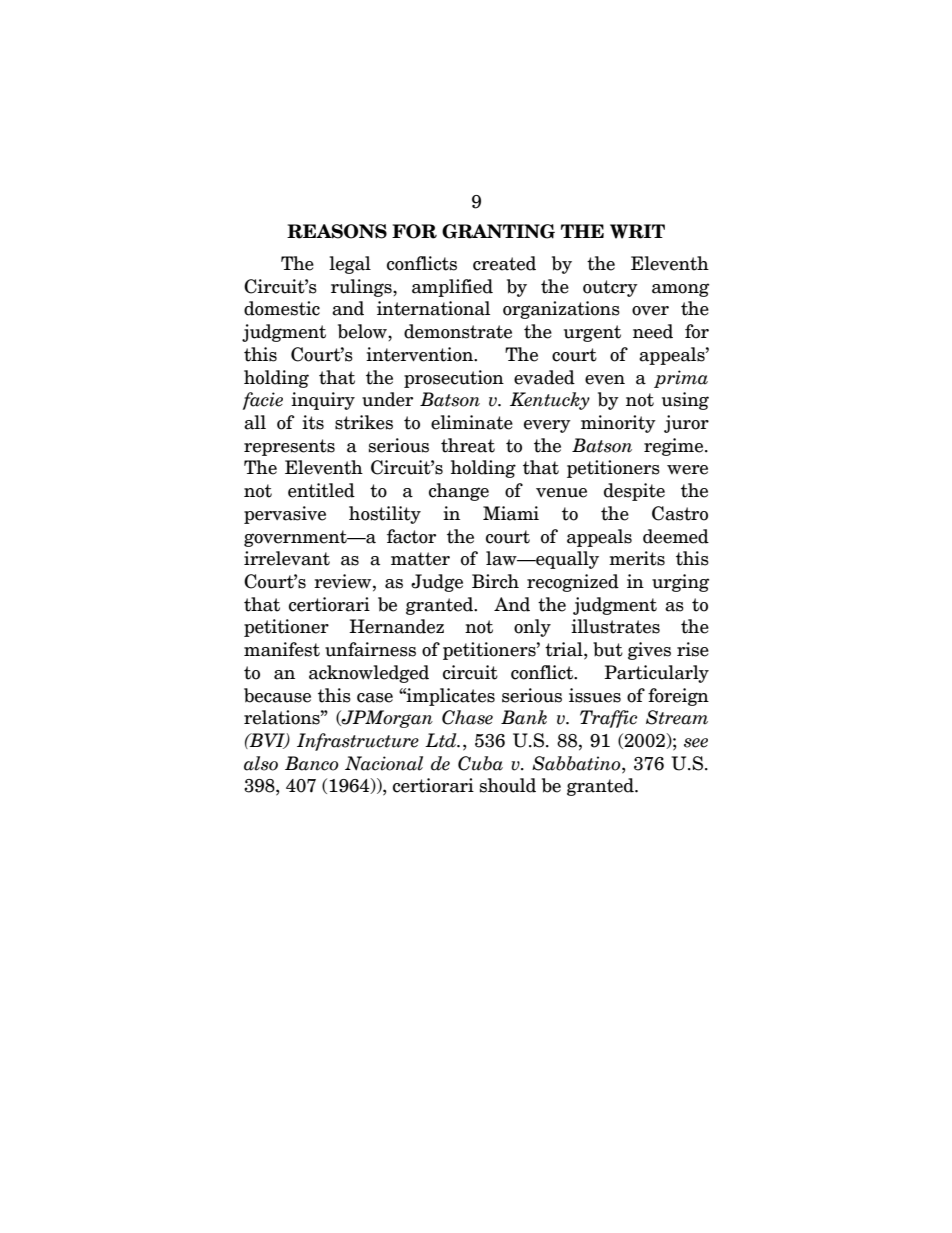  Describe the element at coordinates (321, 490) in the image. I see `entitled` at that location.
